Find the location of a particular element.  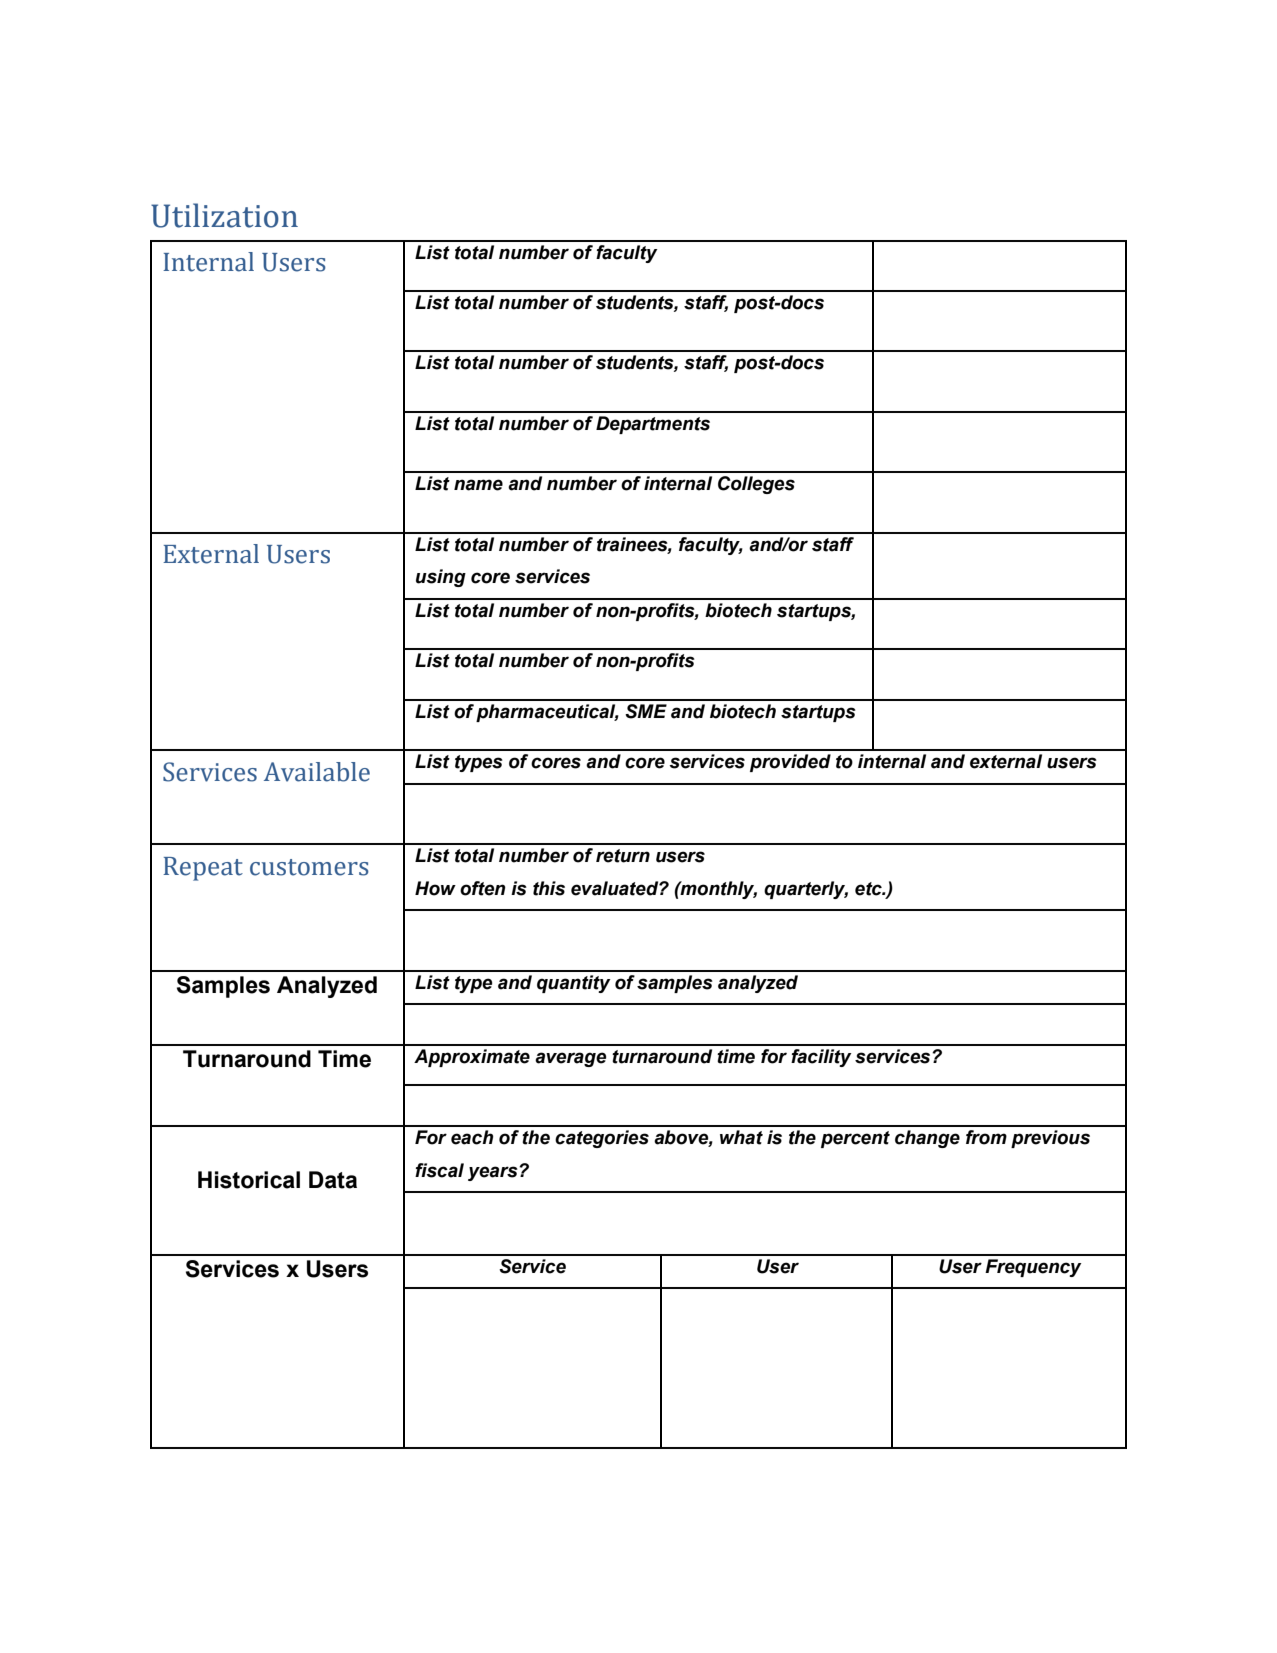

using is located at coordinates (441, 578).
